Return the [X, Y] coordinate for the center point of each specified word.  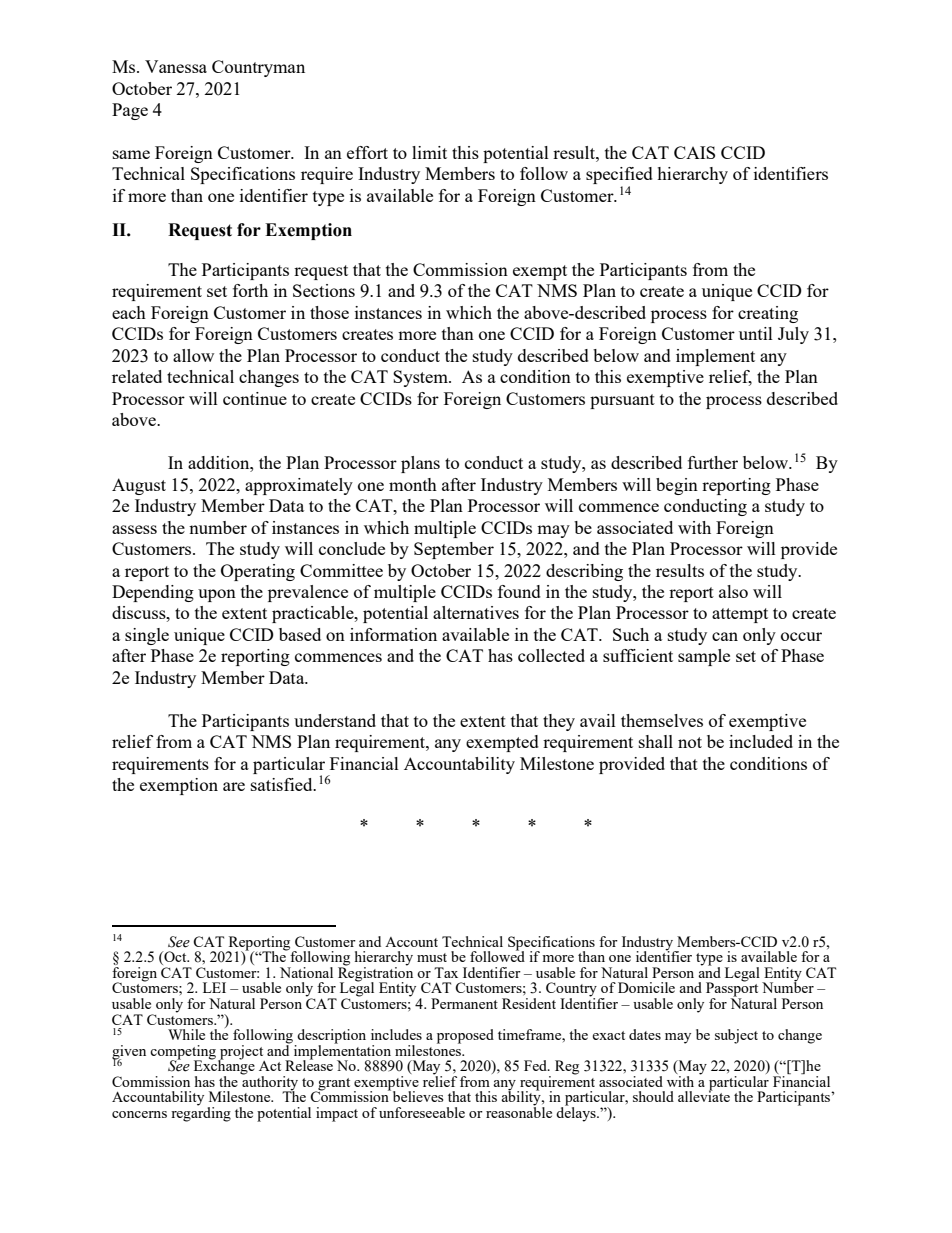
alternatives [476, 612]
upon [217, 595]
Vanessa [176, 66]
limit [429, 152]
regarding [201, 1113]
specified [619, 177]
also [733, 591]
